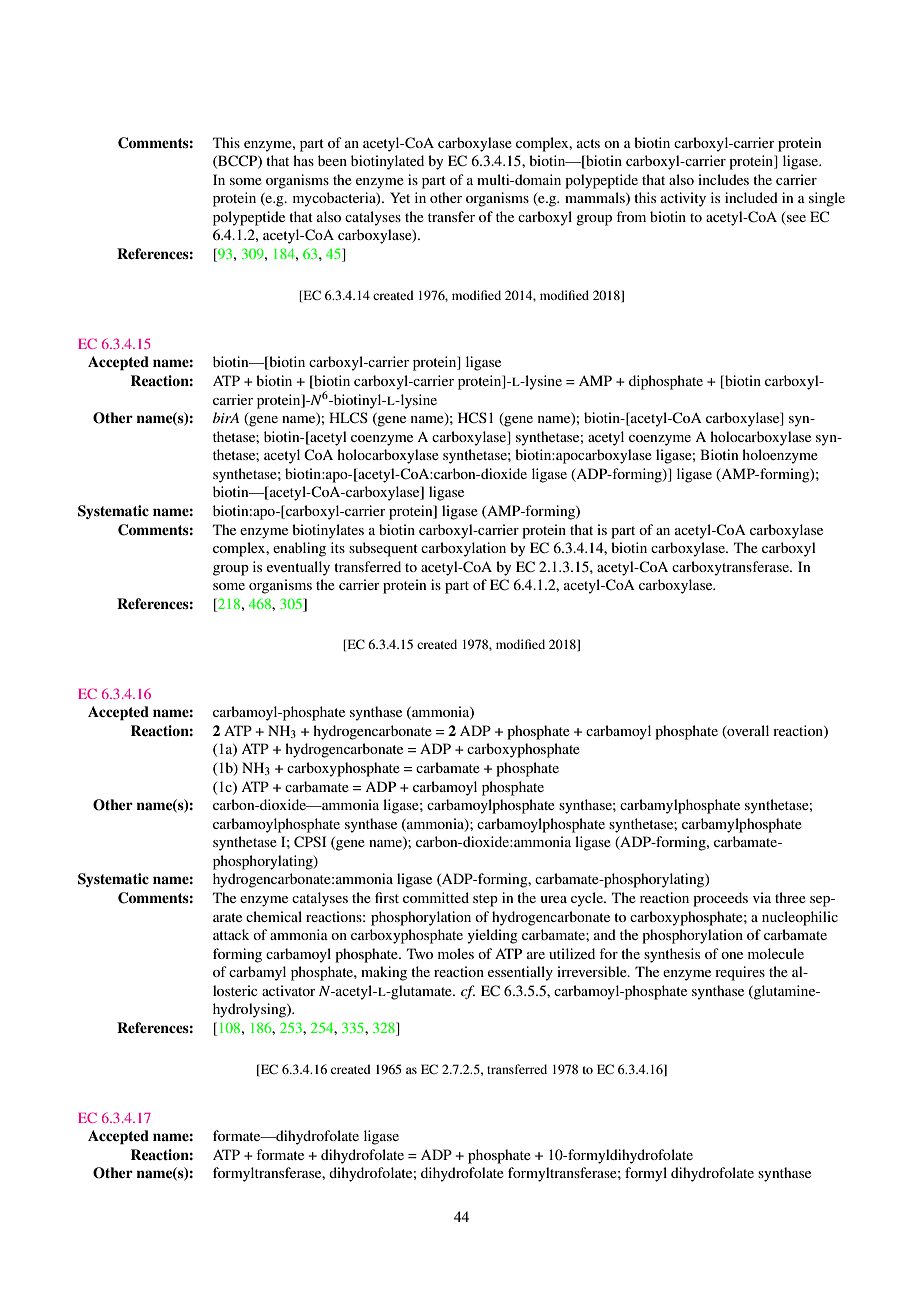  What do you see at coordinates (338, 547) in the page?
I see `its` at bounding box center [338, 547].
